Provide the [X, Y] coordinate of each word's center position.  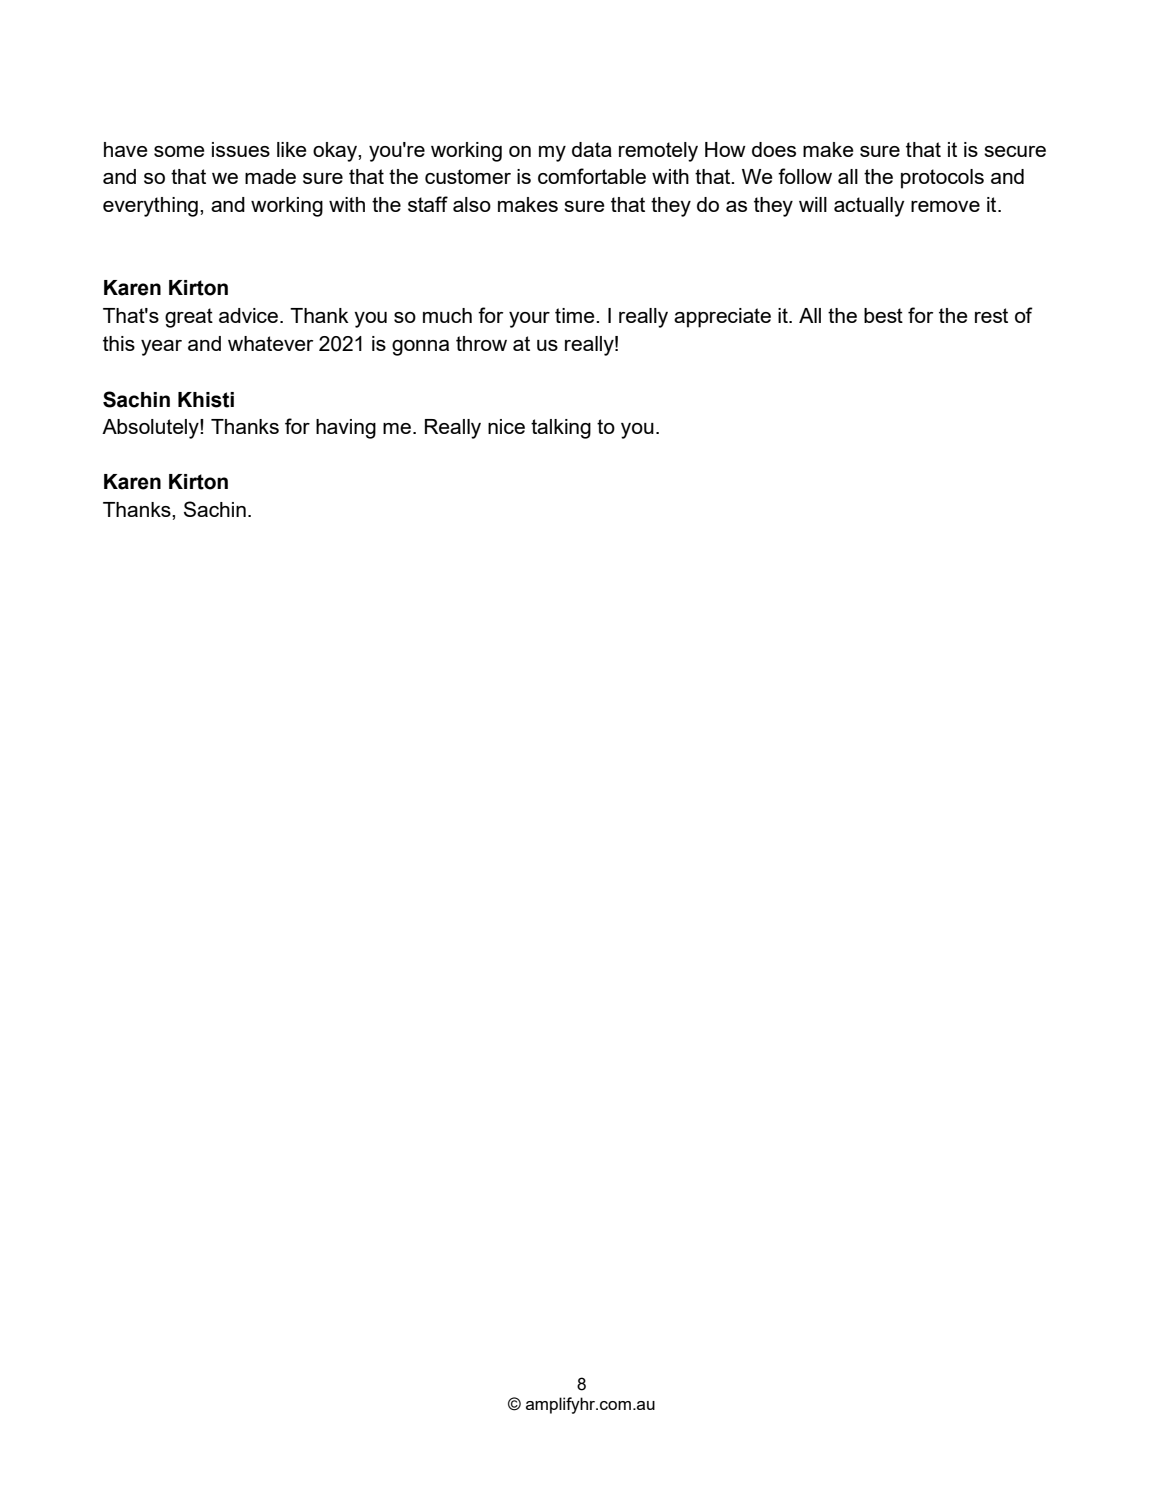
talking [561, 429]
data [592, 149]
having [346, 429]
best [883, 315]
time [576, 315]
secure [1015, 151]
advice [248, 315]
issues [241, 149]
